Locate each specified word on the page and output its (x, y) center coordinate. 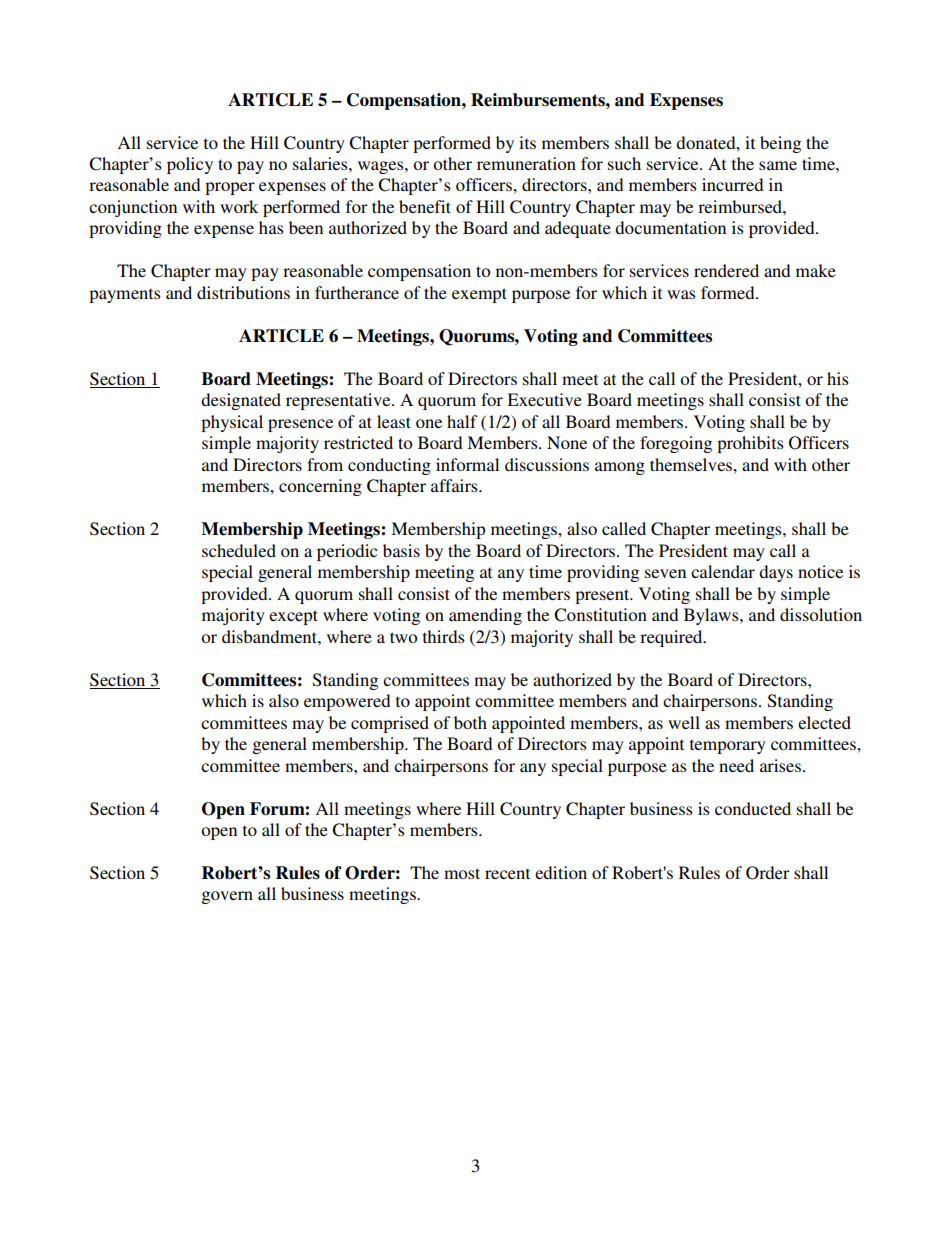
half (462, 421)
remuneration (526, 163)
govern (227, 897)
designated (241, 401)
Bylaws (712, 616)
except (293, 617)
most (462, 873)
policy (190, 165)
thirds (444, 636)
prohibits (750, 444)
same (778, 165)
